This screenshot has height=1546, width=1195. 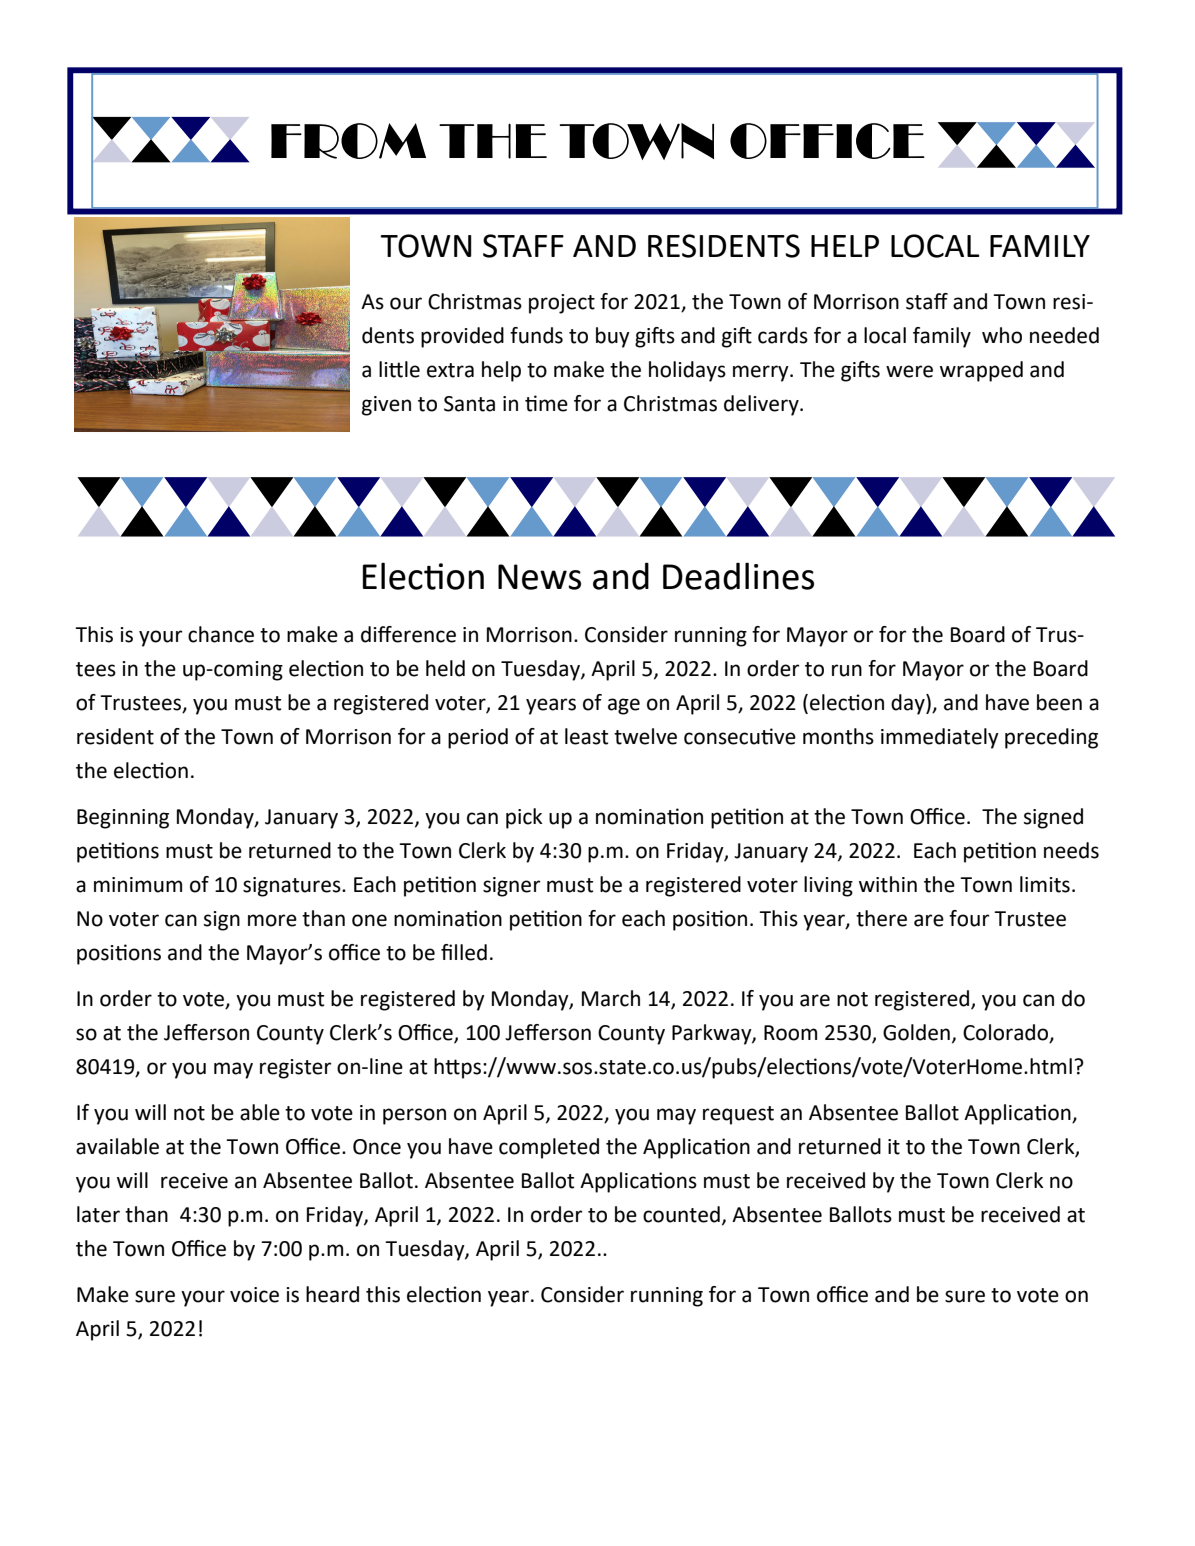 What do you see at coordinates (738, 1115) in the screenshot?
I see `request` at bounding box center [738, 1115].
